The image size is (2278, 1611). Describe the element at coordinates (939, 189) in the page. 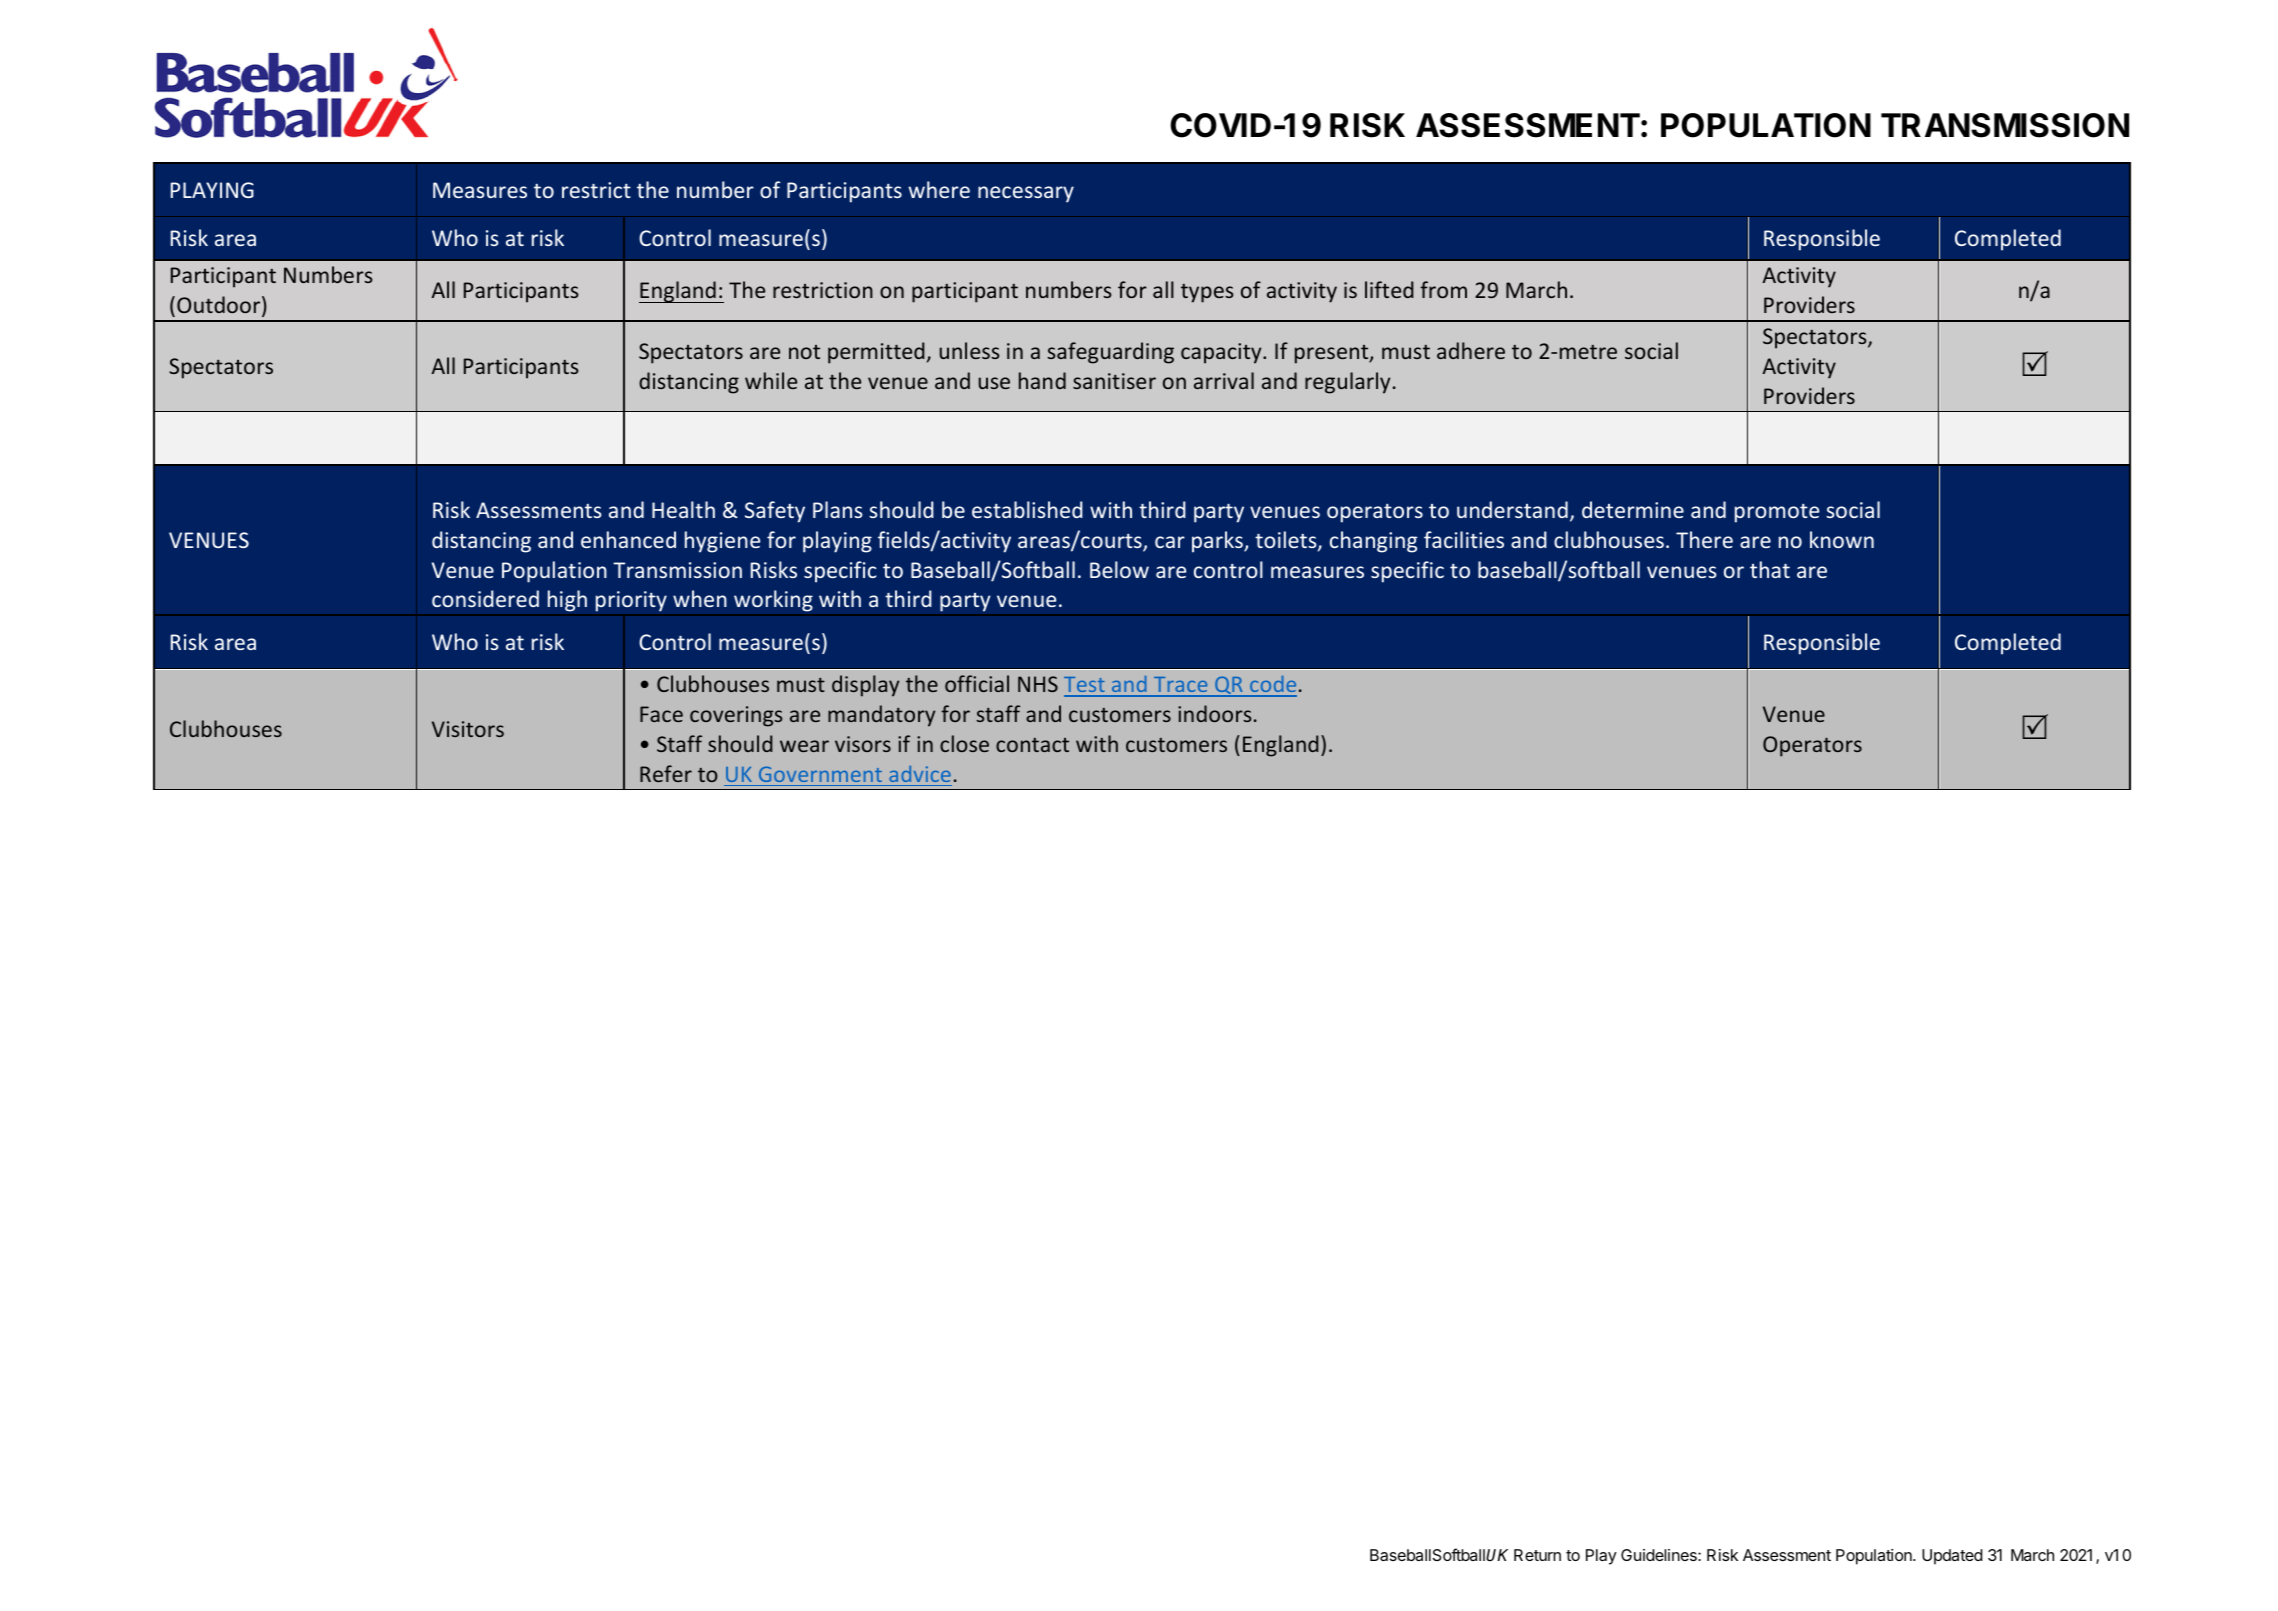

I see `where` at that location.
